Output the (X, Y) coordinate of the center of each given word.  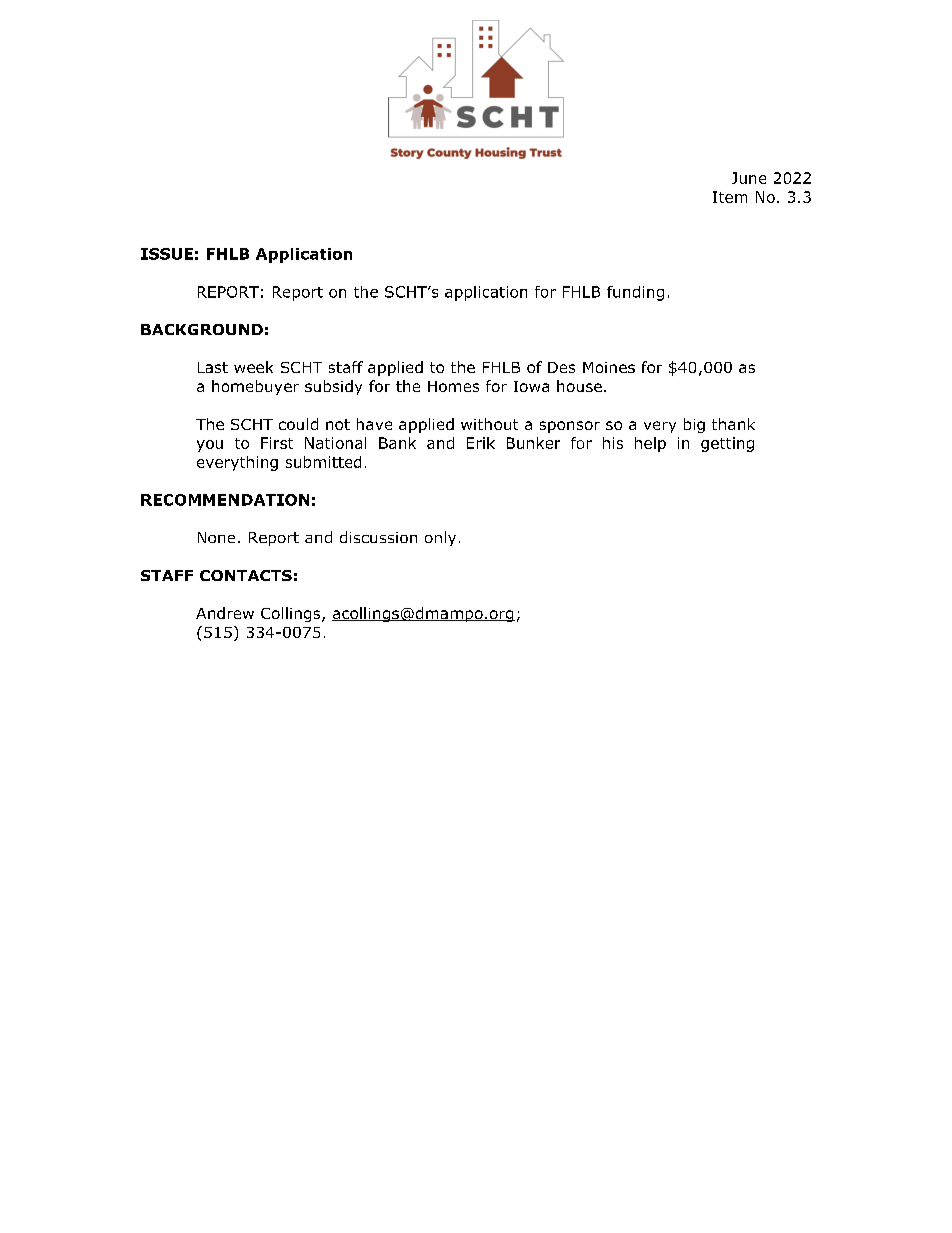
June (749, 178)
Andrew (225, 613)
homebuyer (255, 387)
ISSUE (167, 254)
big (694, 425)
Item (730, 197)
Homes (453, 386)
